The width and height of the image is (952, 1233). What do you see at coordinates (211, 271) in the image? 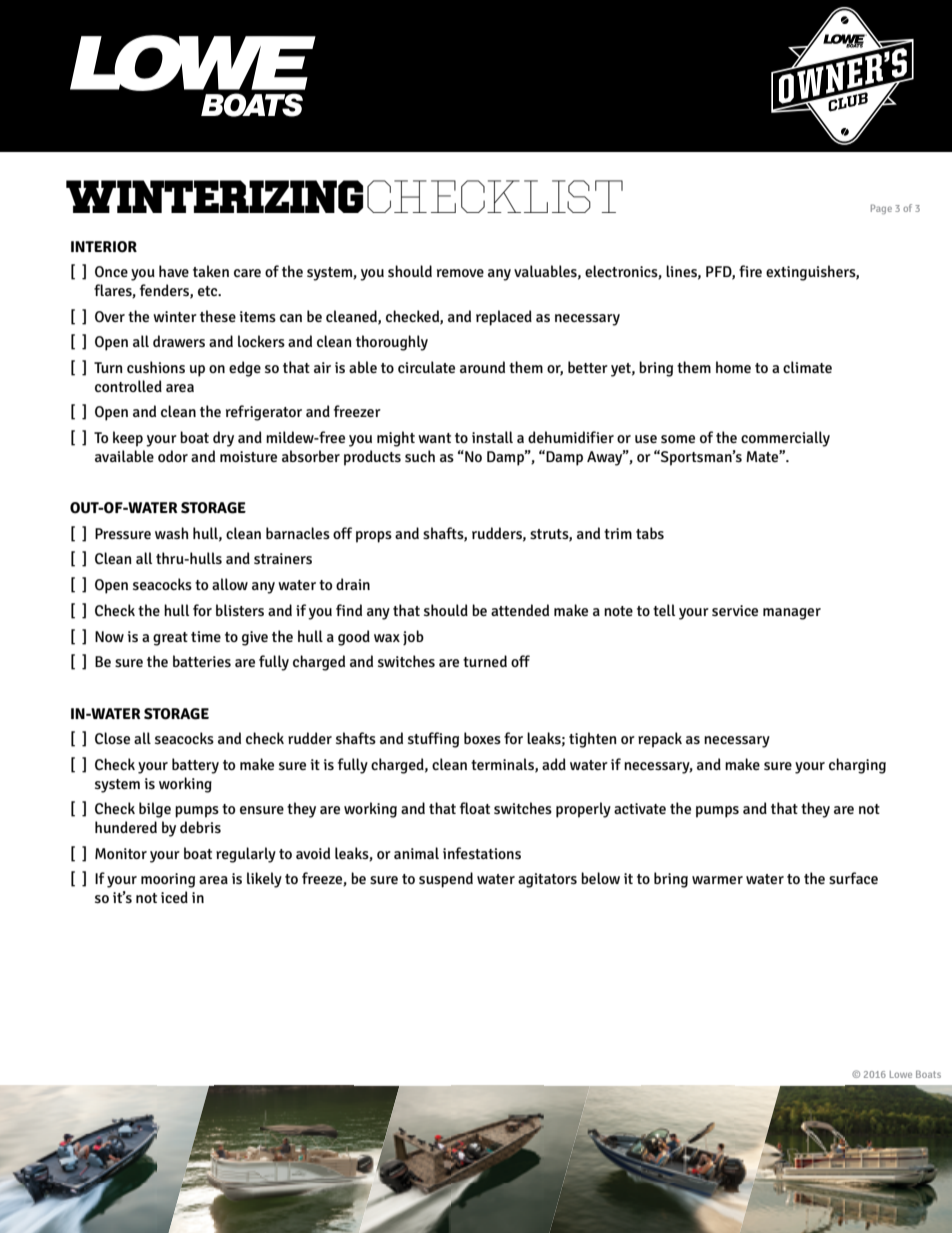
I see `taken` at bounding box center [211, 271].
